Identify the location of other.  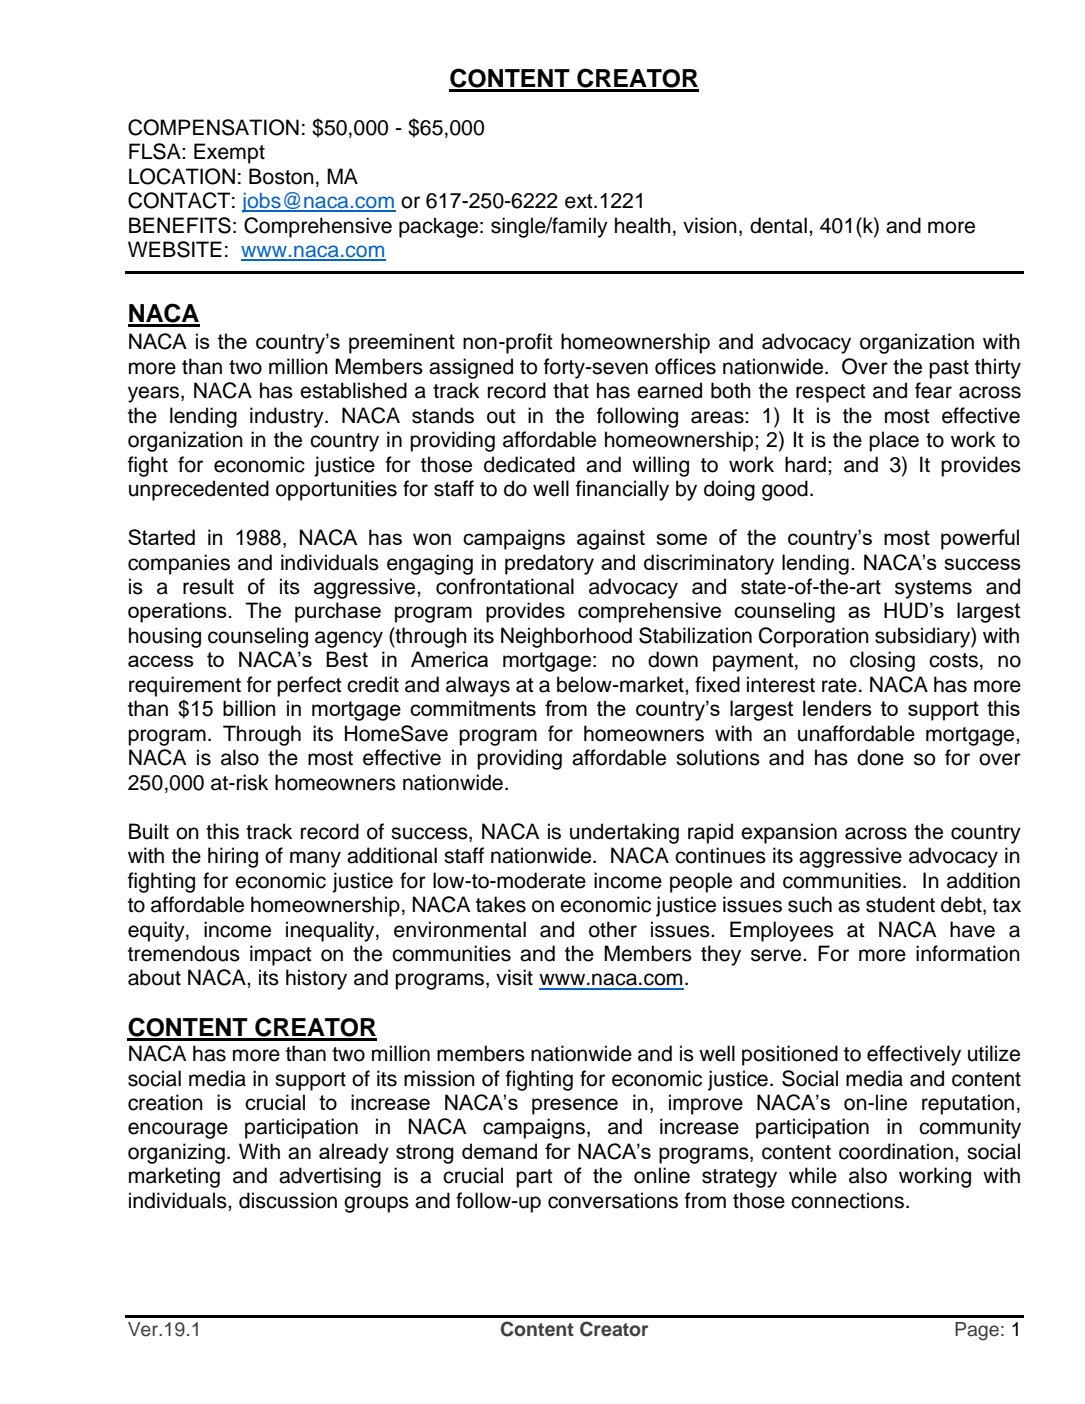
(613, 929).
